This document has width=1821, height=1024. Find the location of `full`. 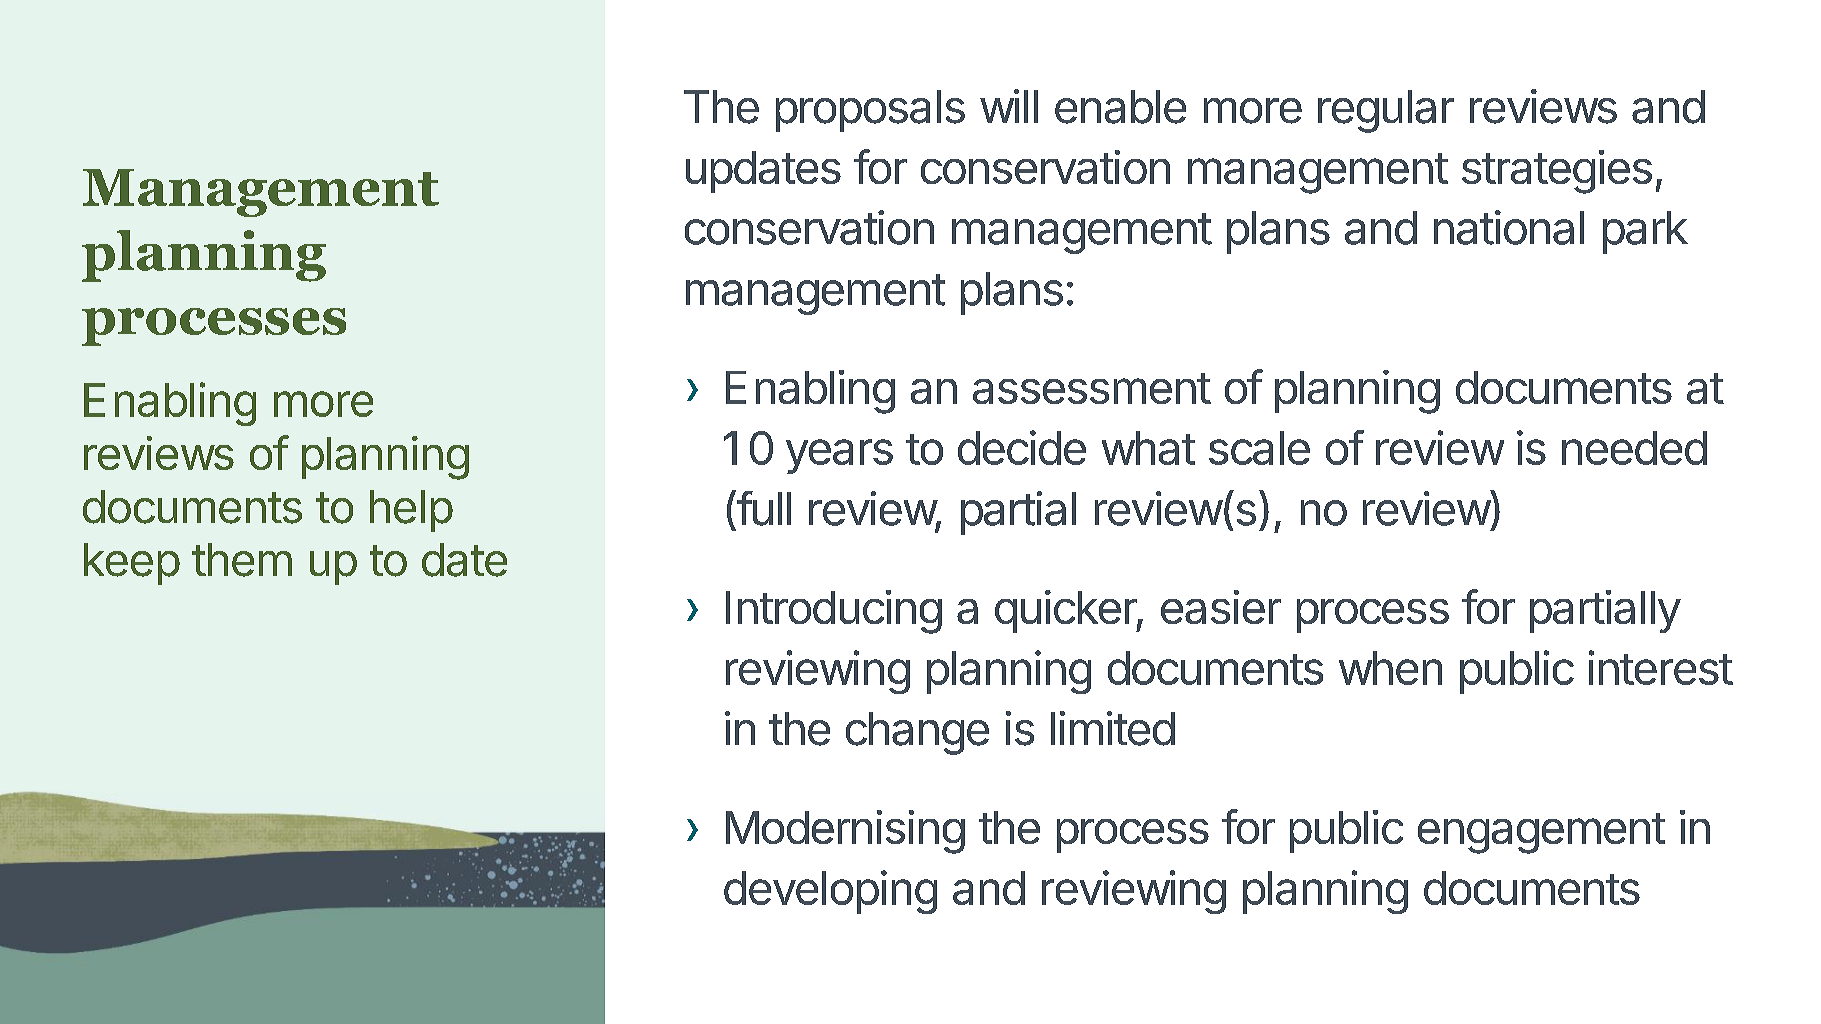

full is located at coordinates (763, 508).
